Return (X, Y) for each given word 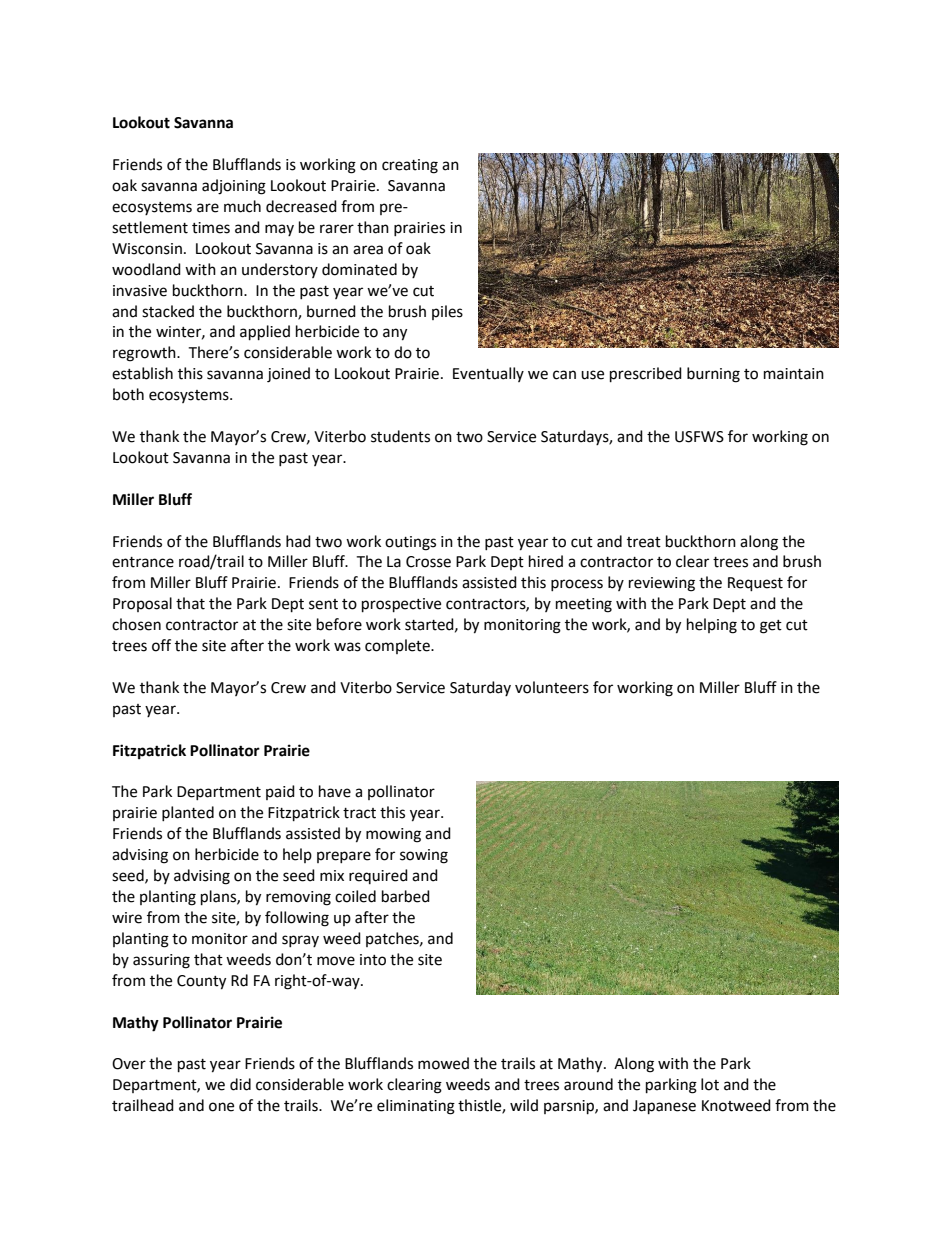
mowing (393, 835)
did (240, 1084)
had (298, 541)
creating (410, 166)
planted (188, 813)
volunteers (552, 687)
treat (644, 542)
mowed (443, 1063)
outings (410, 543)
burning (713, 375)
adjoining (234, 187)
